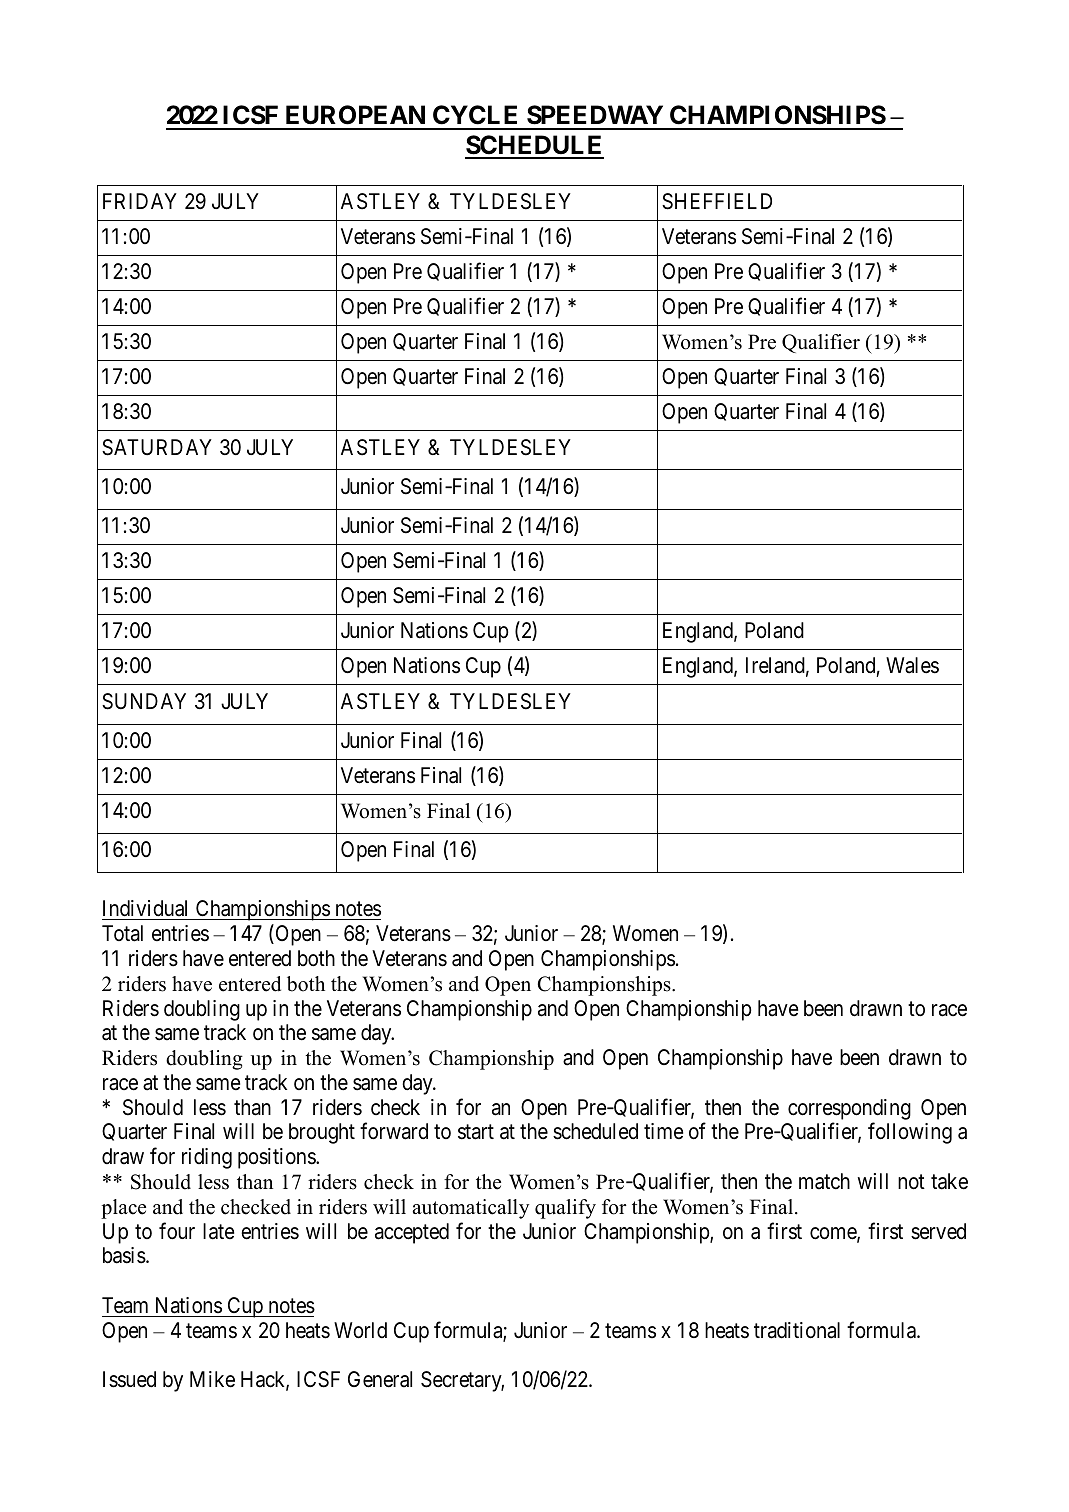 The width and height of the screenshot is (1069, 1512). I want to click on Mike, so click(212, 1379).
